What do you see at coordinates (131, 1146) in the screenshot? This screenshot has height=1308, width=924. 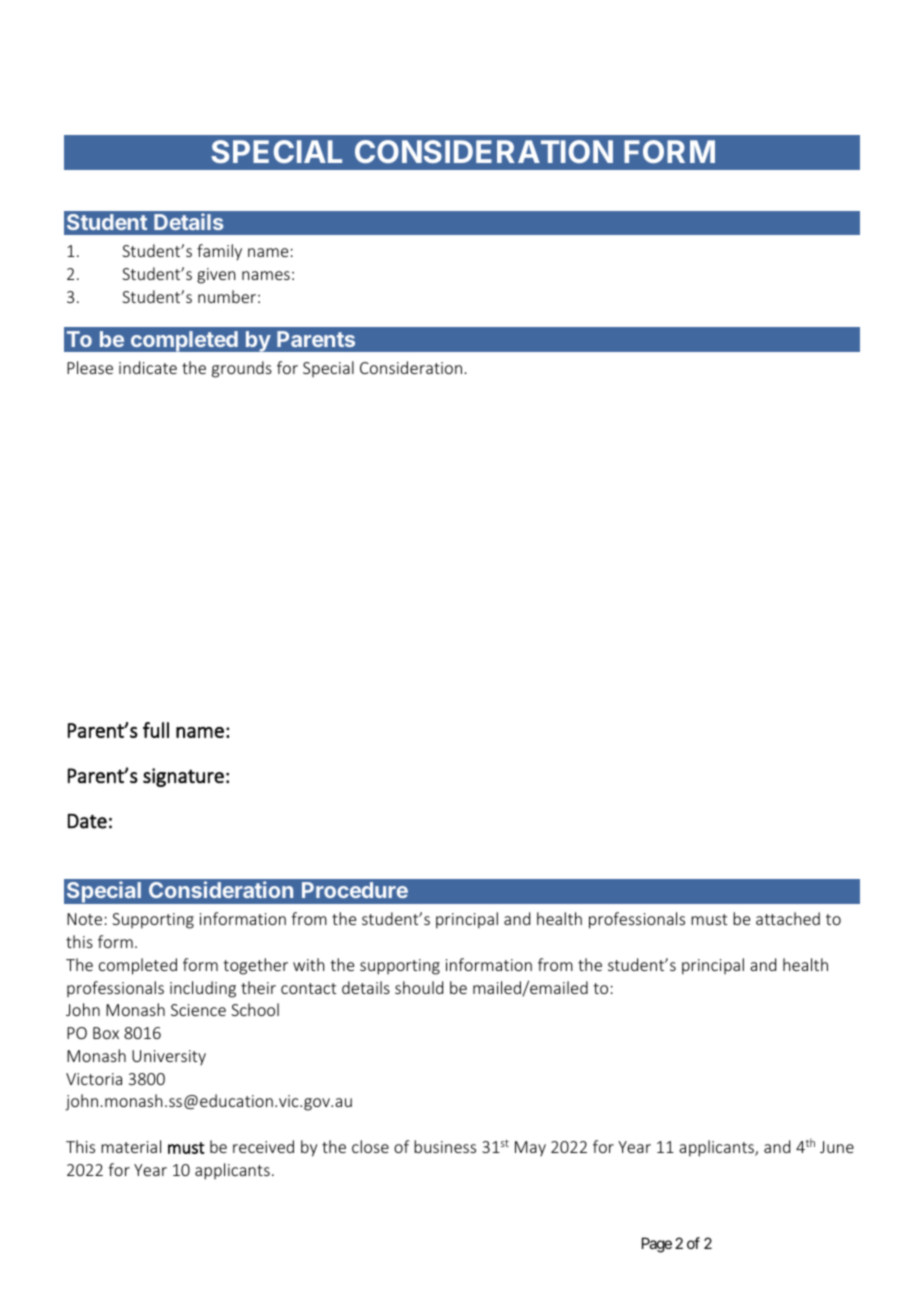 I see `material` at bounding box center [131, 1146].
